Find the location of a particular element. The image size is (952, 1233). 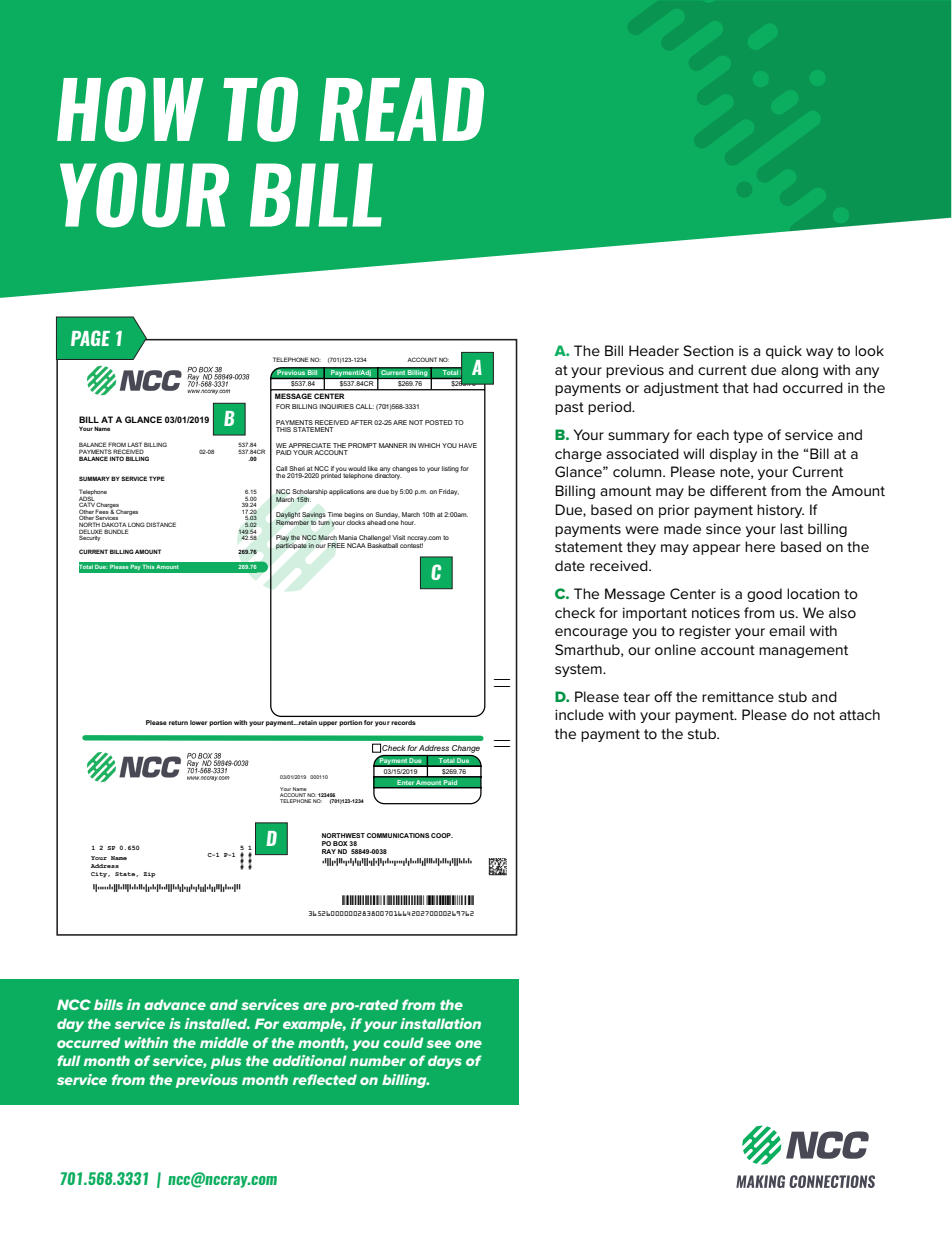

HAVE is located at coordinates (468, 445).
